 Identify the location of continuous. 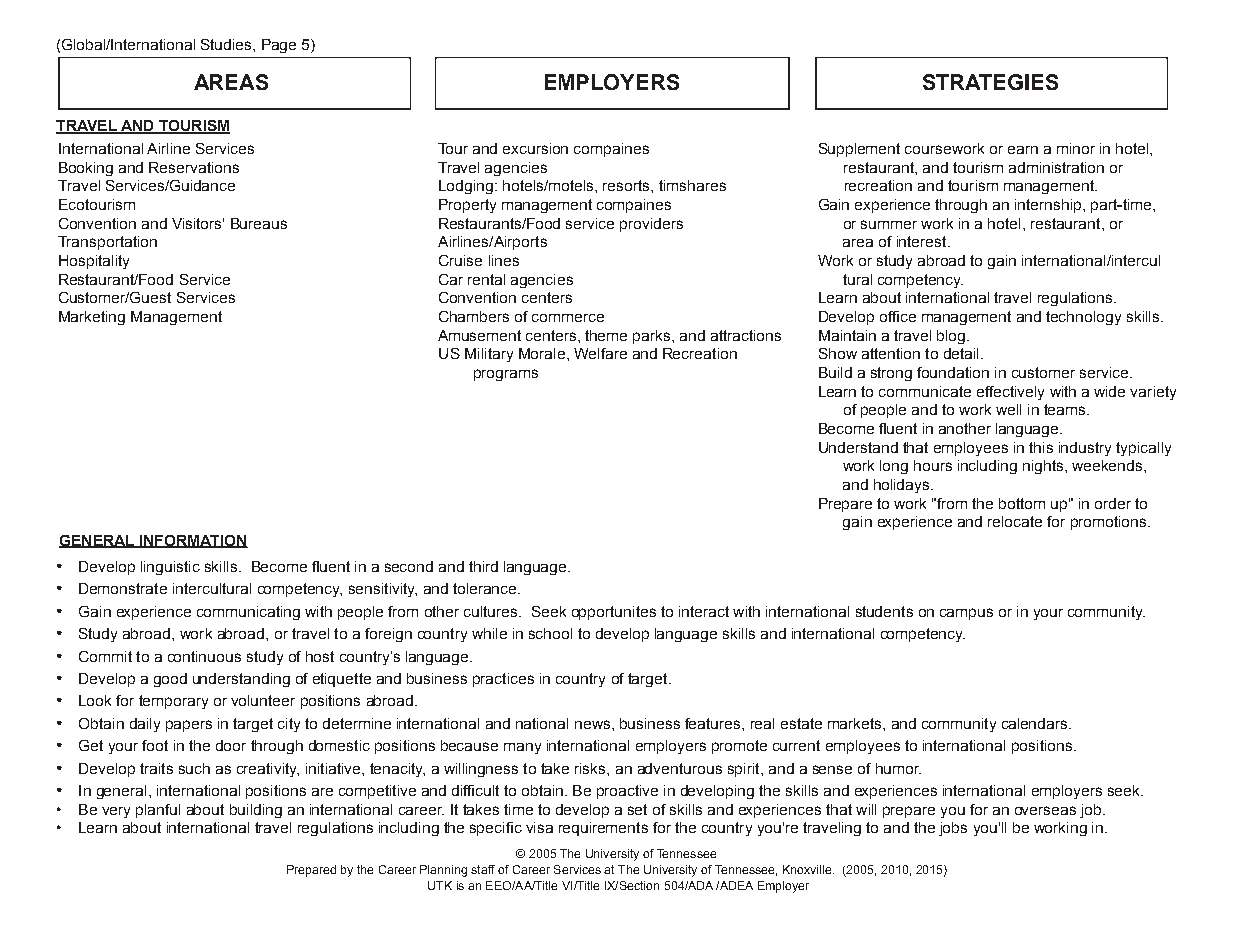
(204, 656).
